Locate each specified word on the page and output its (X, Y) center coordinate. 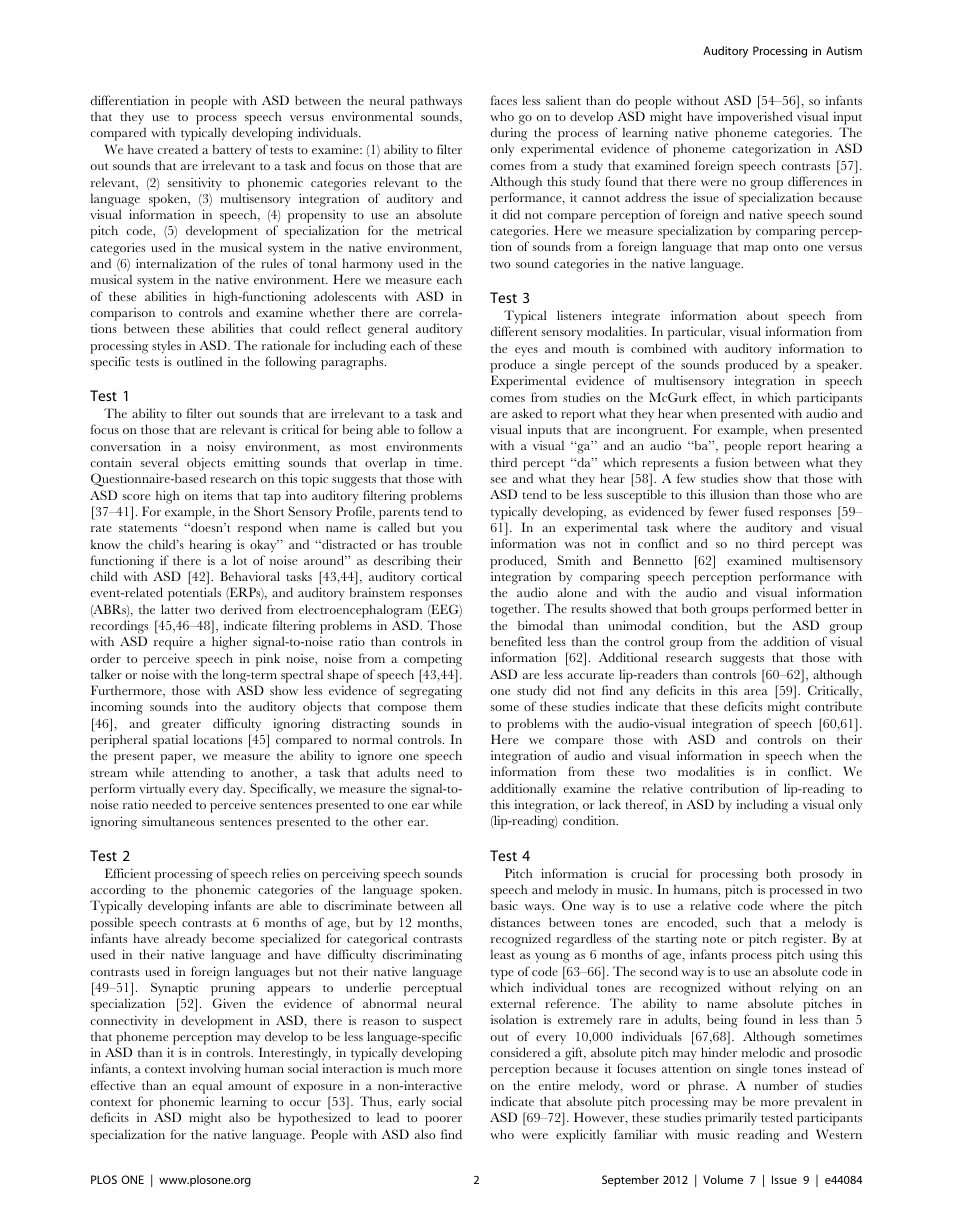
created (177, 149)
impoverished (755, 118)
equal (207, 1087)
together (515, 610)
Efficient (128, 873)
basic (504, 905)
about (762, 315)
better (831, 608)
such (738, 922)
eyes (526, 352)
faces (504, 100)
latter (175, 609)
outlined (199, 361)
